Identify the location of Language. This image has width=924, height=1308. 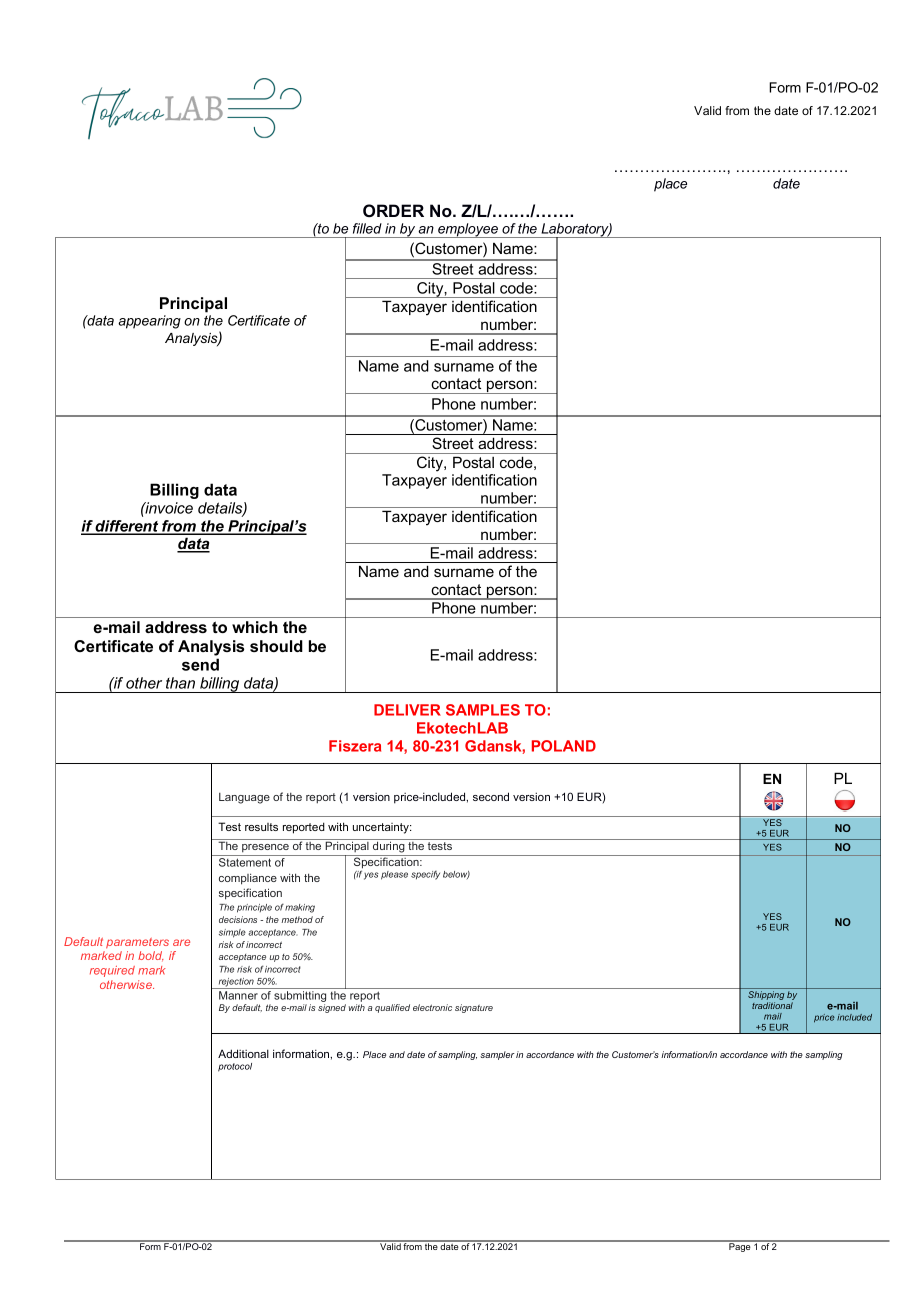
(244, 798).
